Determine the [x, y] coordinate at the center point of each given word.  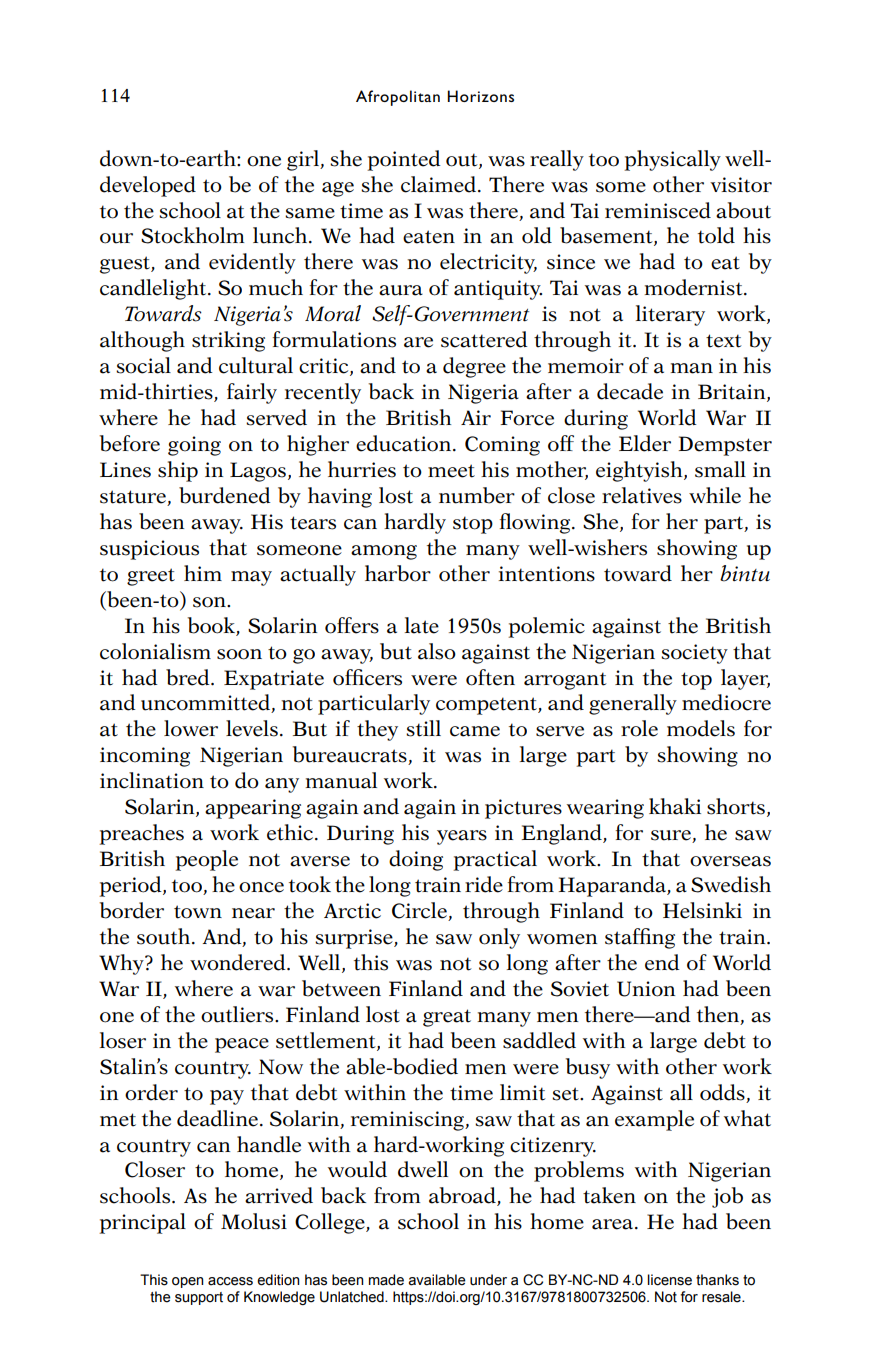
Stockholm [192, 235]
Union [646, 989]
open [188, 1282]
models [701, 728]
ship [178, 471]
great [447, 1018]
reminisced [658, 210]
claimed [440, 184]
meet [451, 471]
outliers [238, 1014]
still [423, 728]
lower [191, 728]
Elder [645, 443]
